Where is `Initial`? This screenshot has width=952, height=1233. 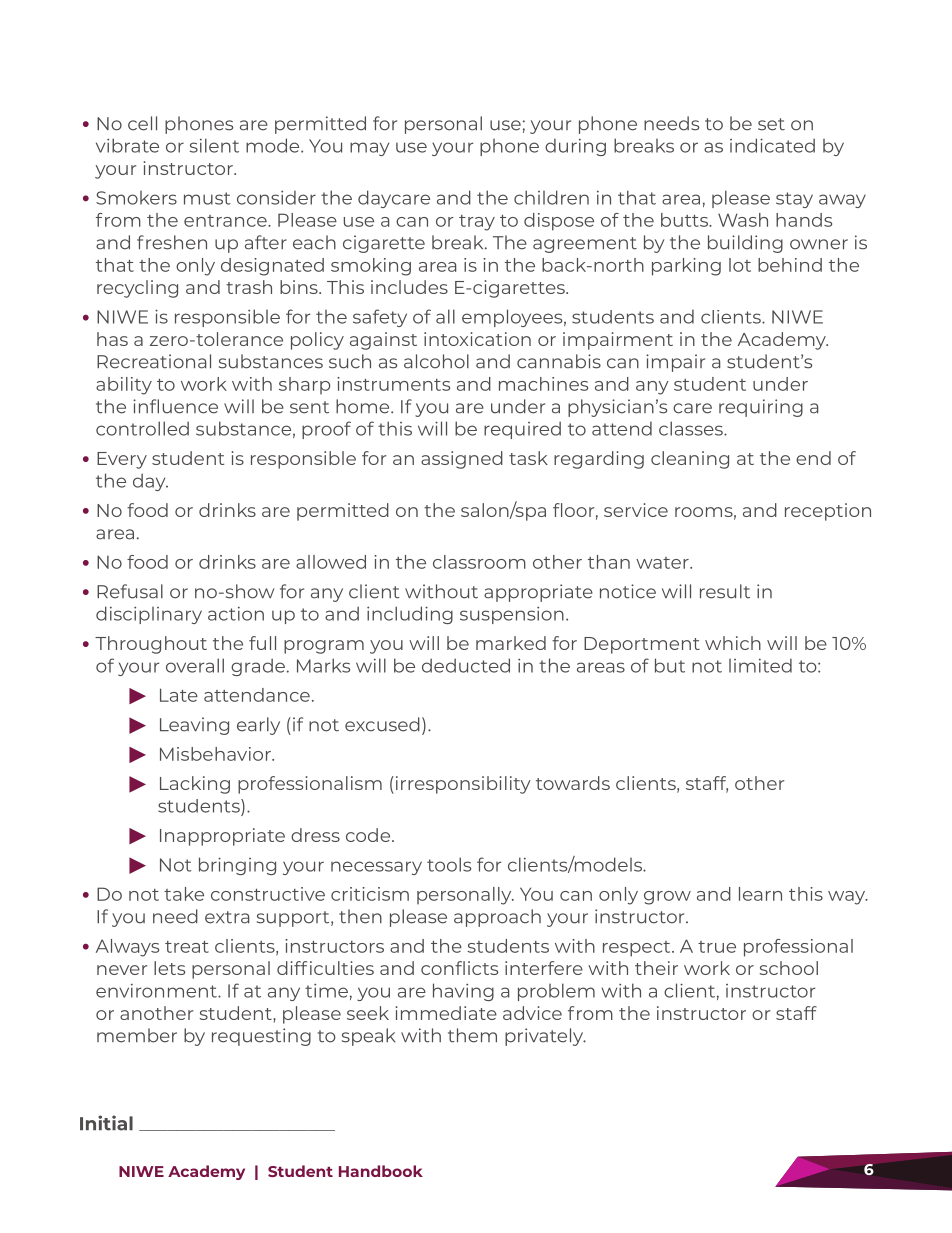 Initial is located at coordinates (106, 1123).
